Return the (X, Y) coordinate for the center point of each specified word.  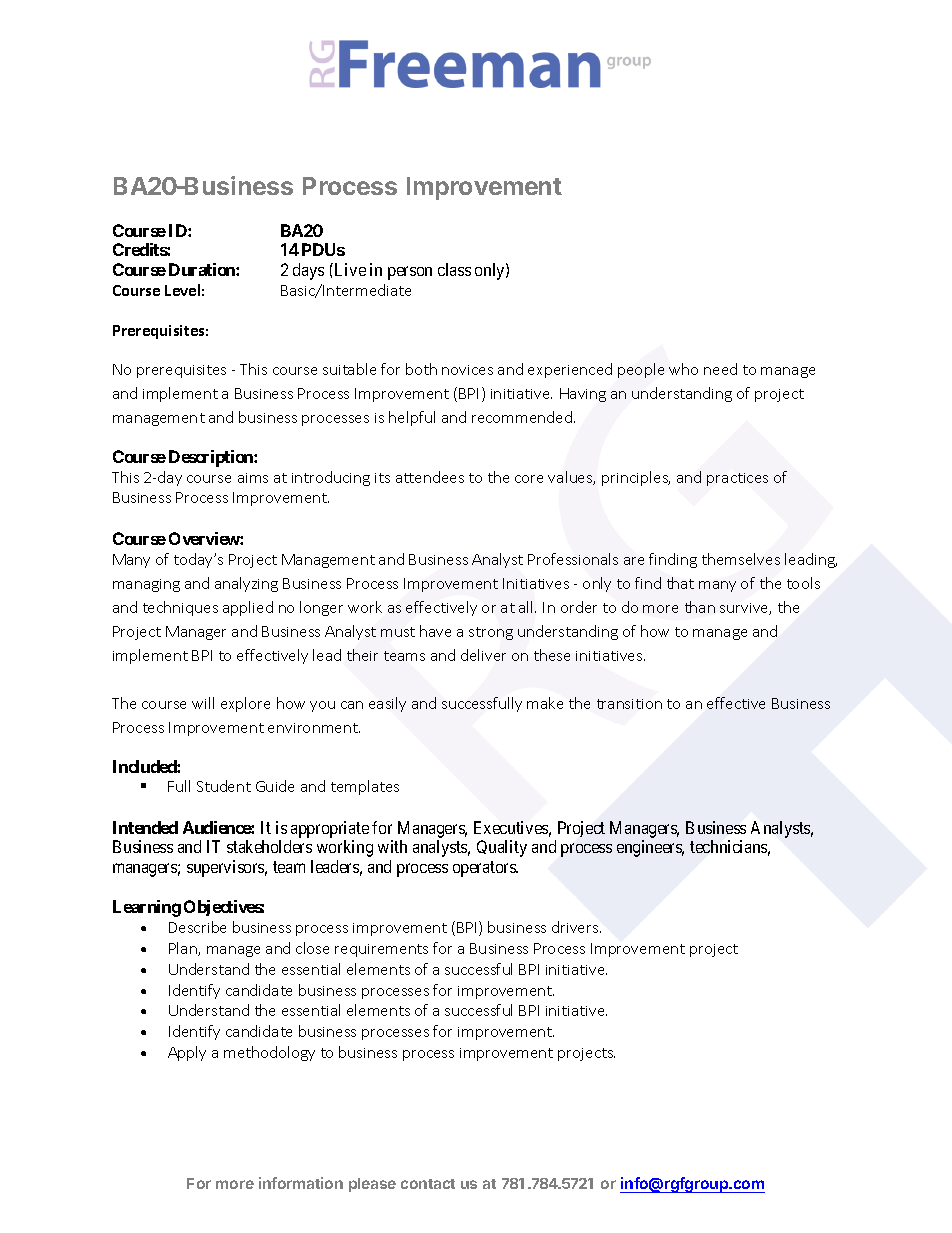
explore (245, 704)
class (454, 269)
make (545, 703)
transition (629, 704)
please (372, 1185)
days (308, 271)
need (720, 369)
